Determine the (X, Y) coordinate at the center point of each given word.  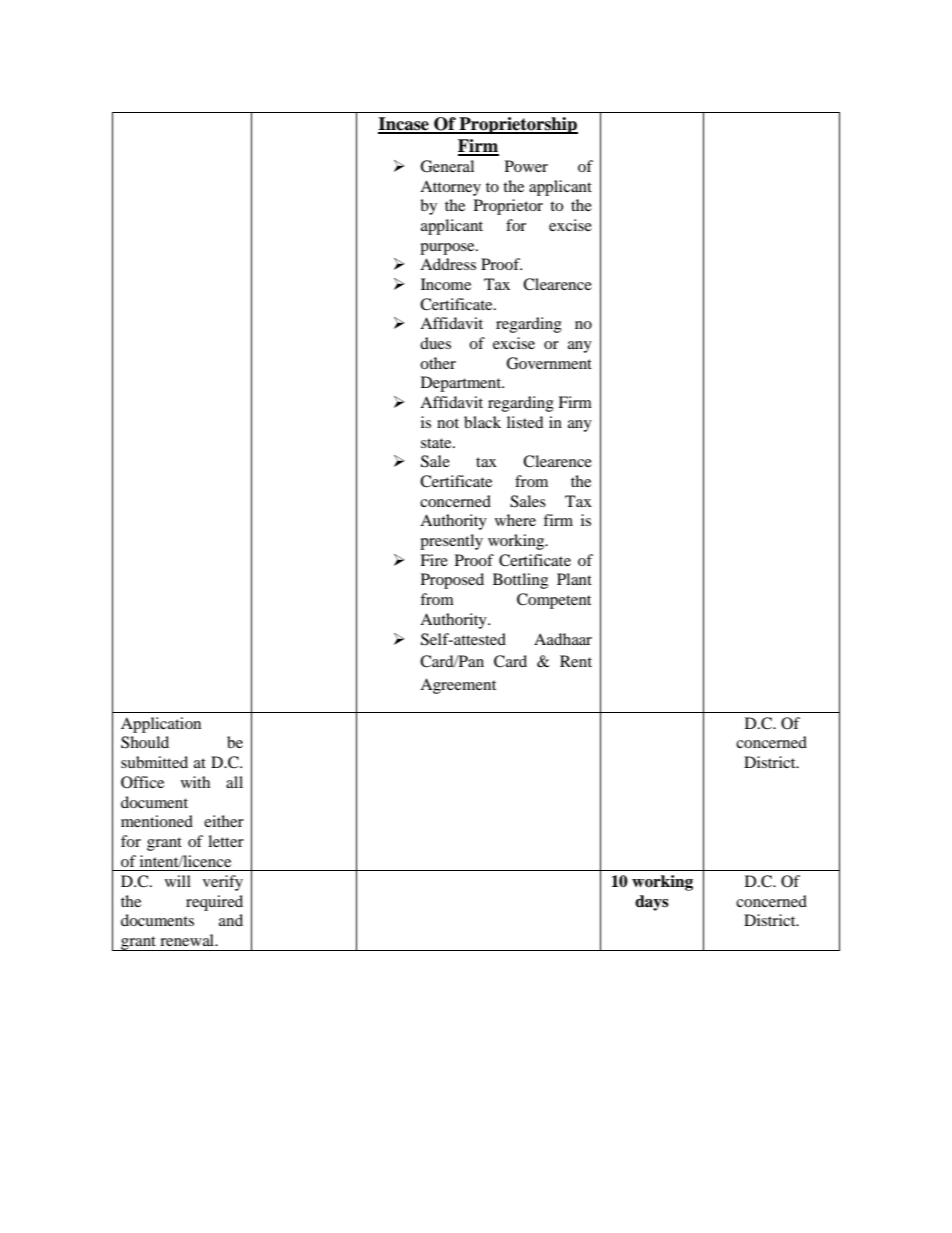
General (447, 166)
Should (145, 742)
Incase (404, 125)
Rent (576, 661)
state (437, 443)
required (214, 903)
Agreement (458, 686)
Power (526, 166)
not (448, 423)
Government (549, 363)
